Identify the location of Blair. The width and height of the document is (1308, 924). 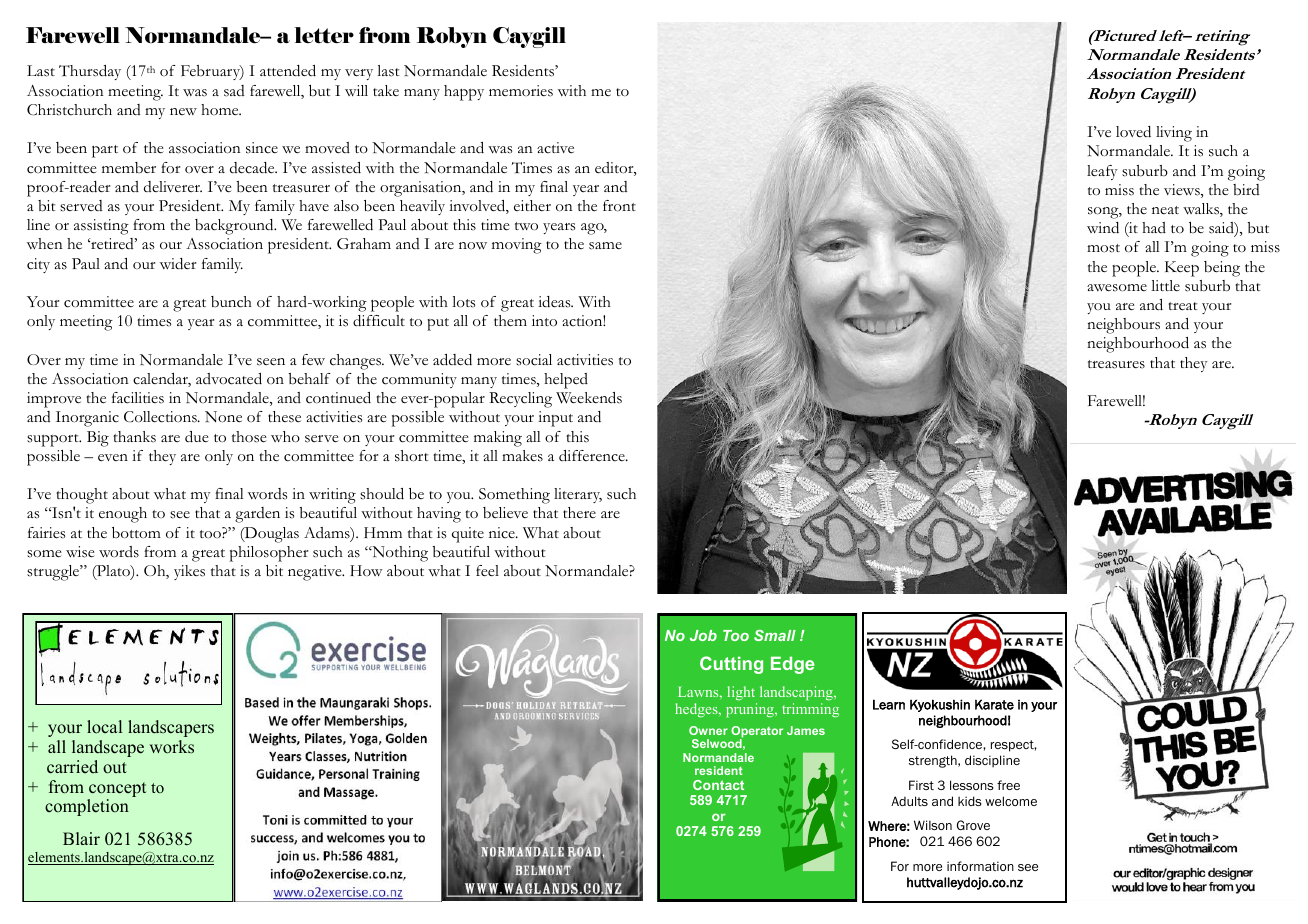
(81, 838).
